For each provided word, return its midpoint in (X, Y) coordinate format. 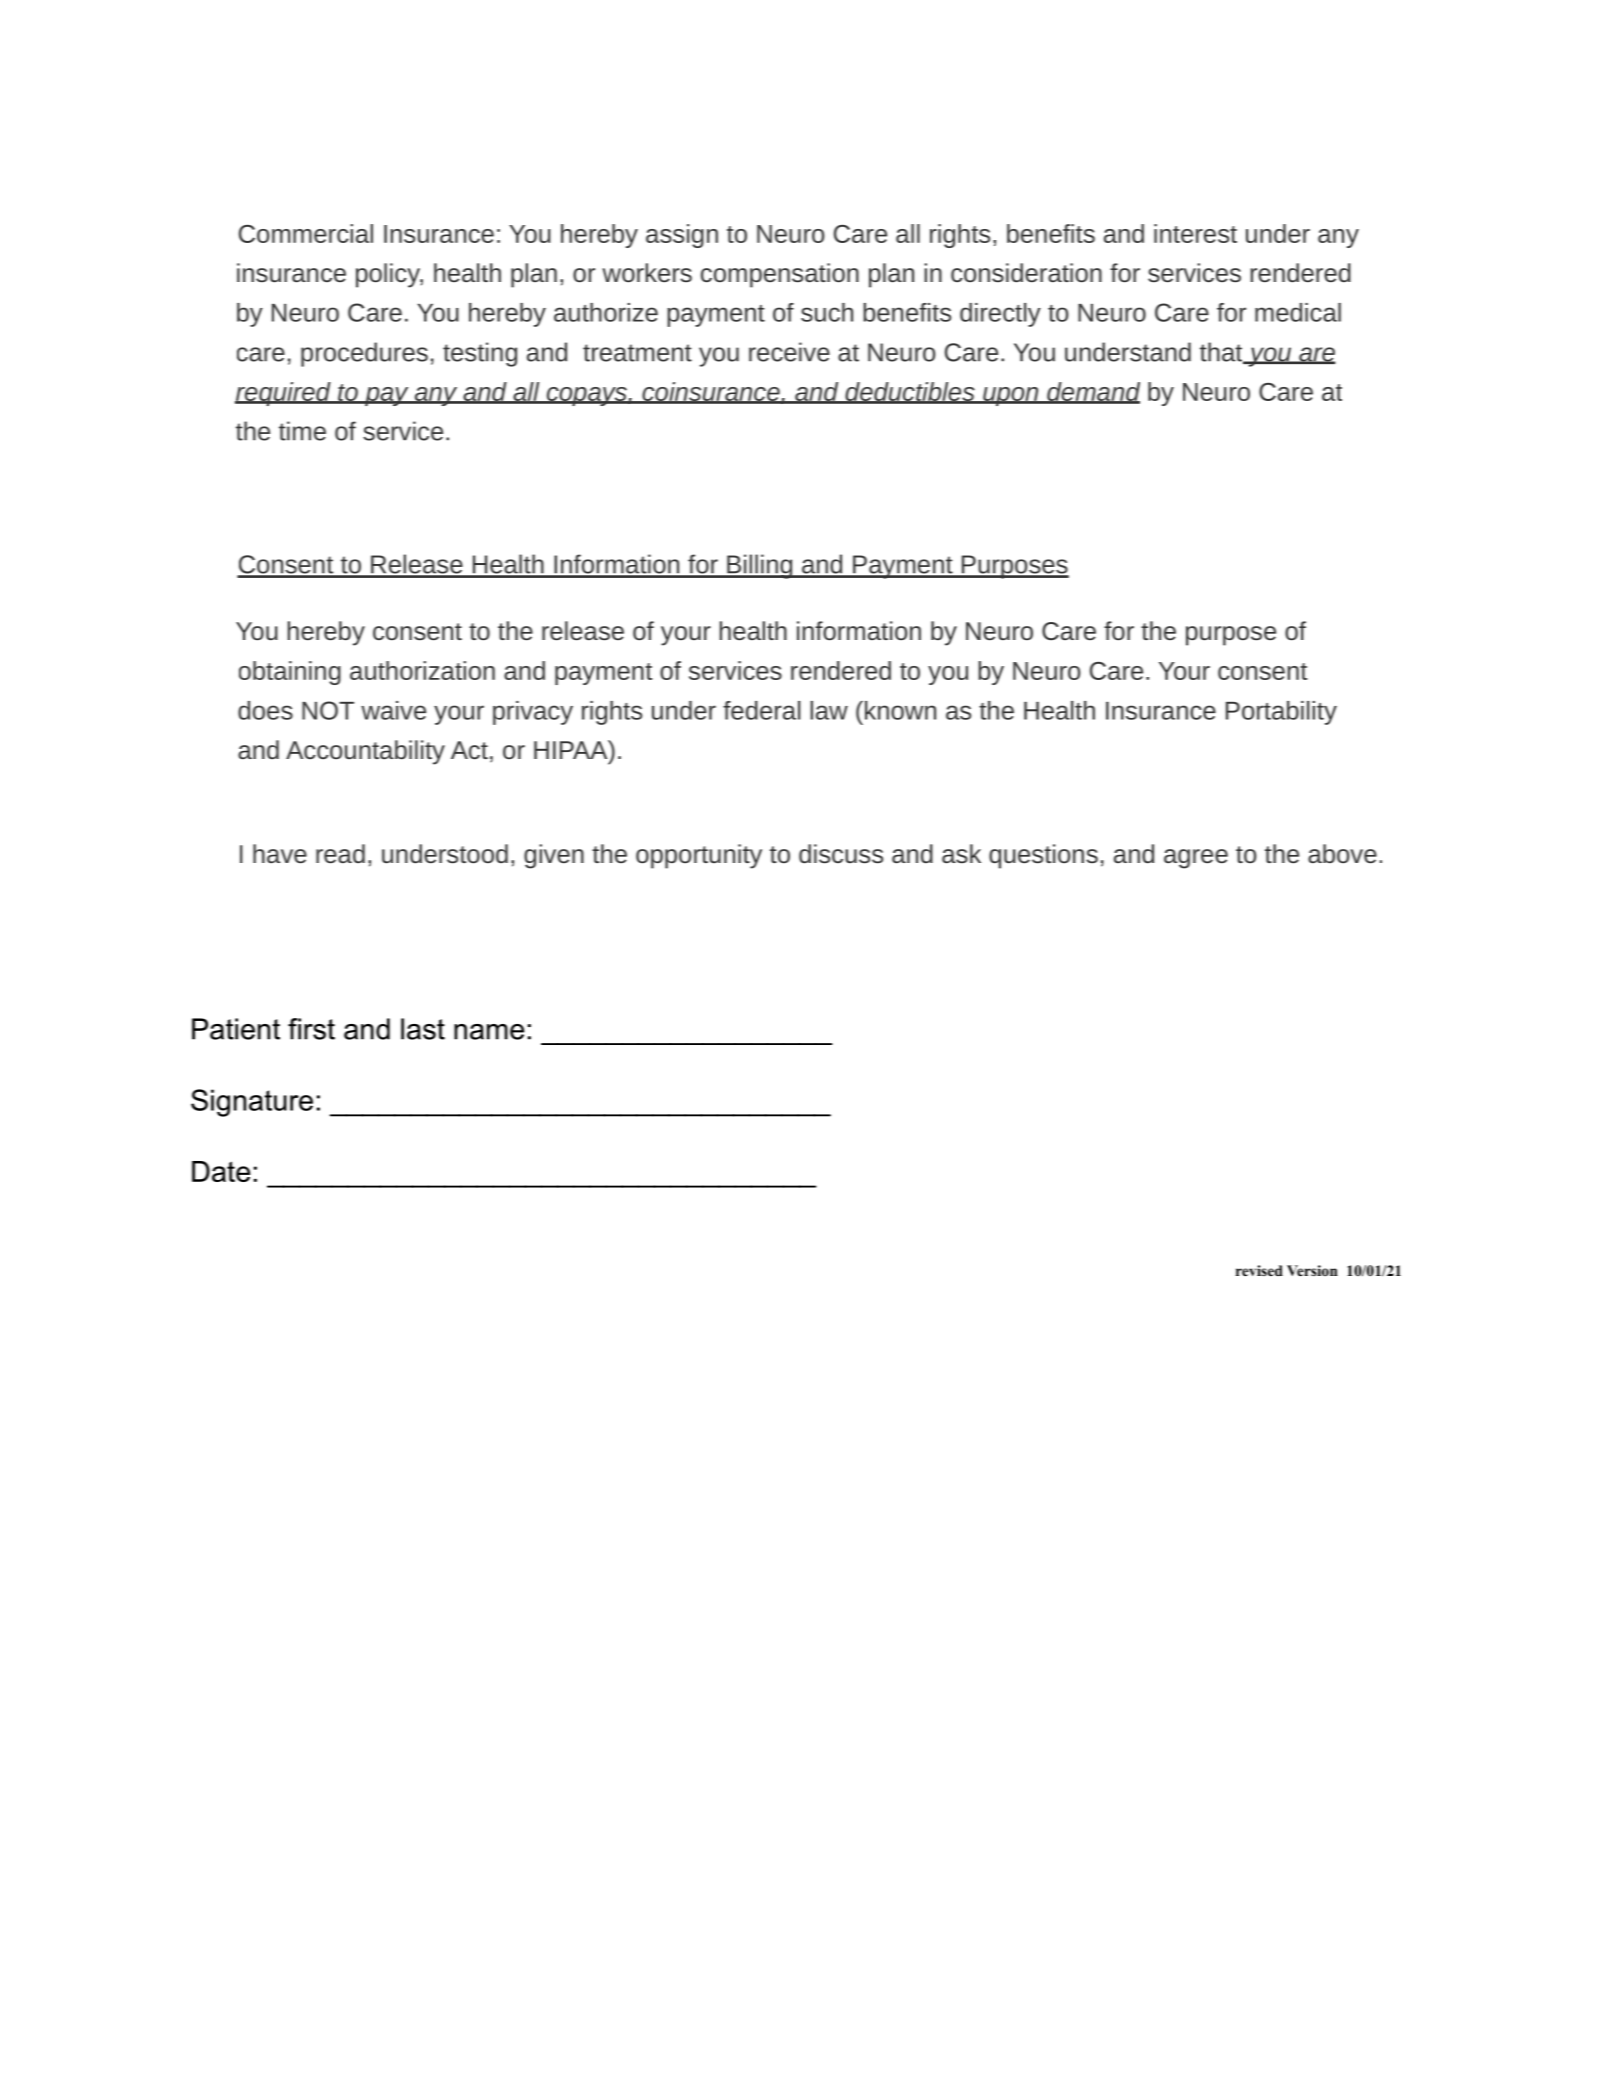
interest (1195, 233)
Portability (1281, 713)
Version (1312, 1270)
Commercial (306, 233)
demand (1092, 392)
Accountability (365, 752)
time (302, 431)
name (489, 1032)
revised (1259, 1270)
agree (1196, 859)
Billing (759, 566)
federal (762, 710)
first (311, 1029)
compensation (780, 275)
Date (221, 1171)
